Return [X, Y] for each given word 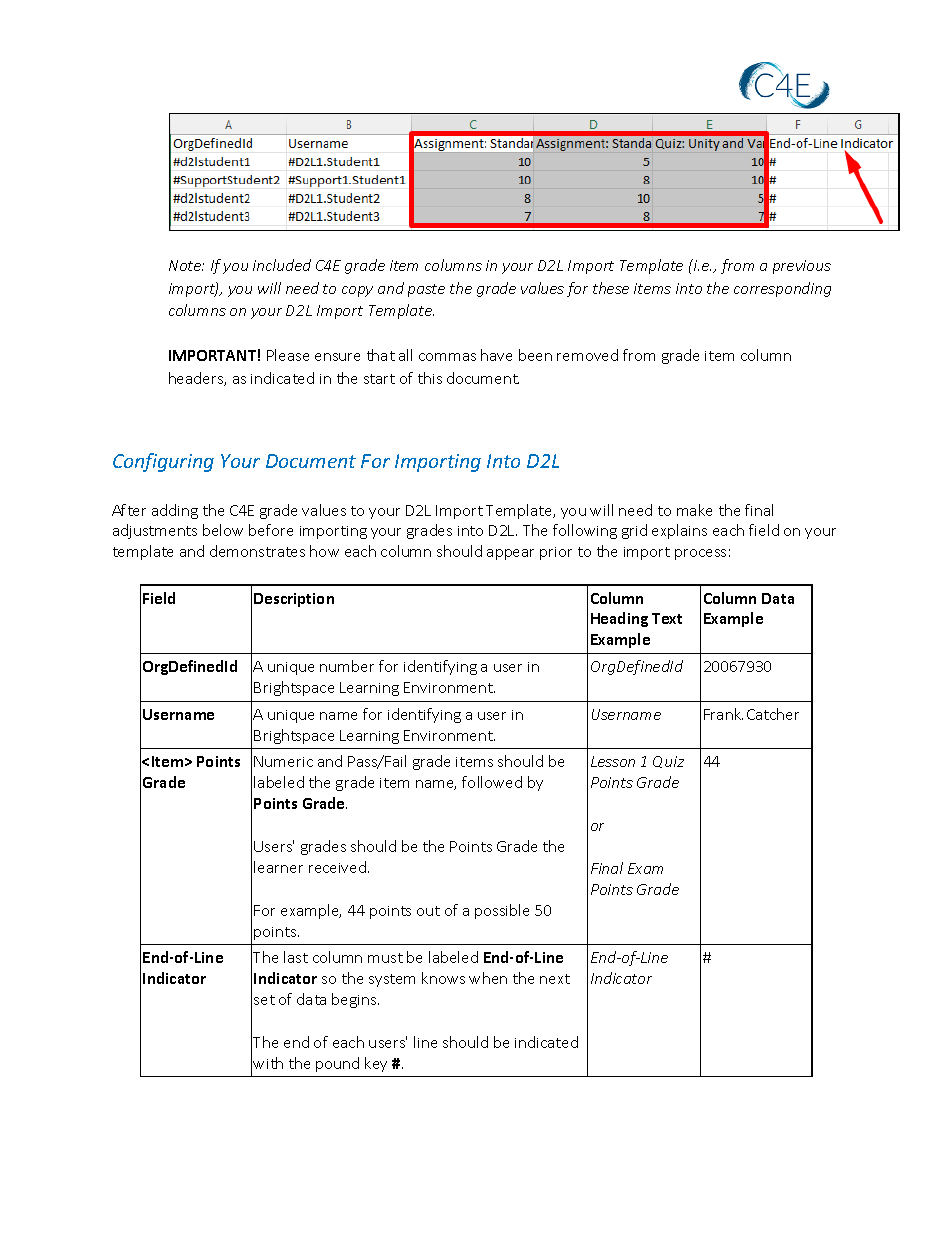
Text [667, 618]
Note [186, 265]
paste [426, 290]
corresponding [782, 289]
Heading [619, 619]
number [347, 666]
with [268, 1063]
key [376, 1064]
